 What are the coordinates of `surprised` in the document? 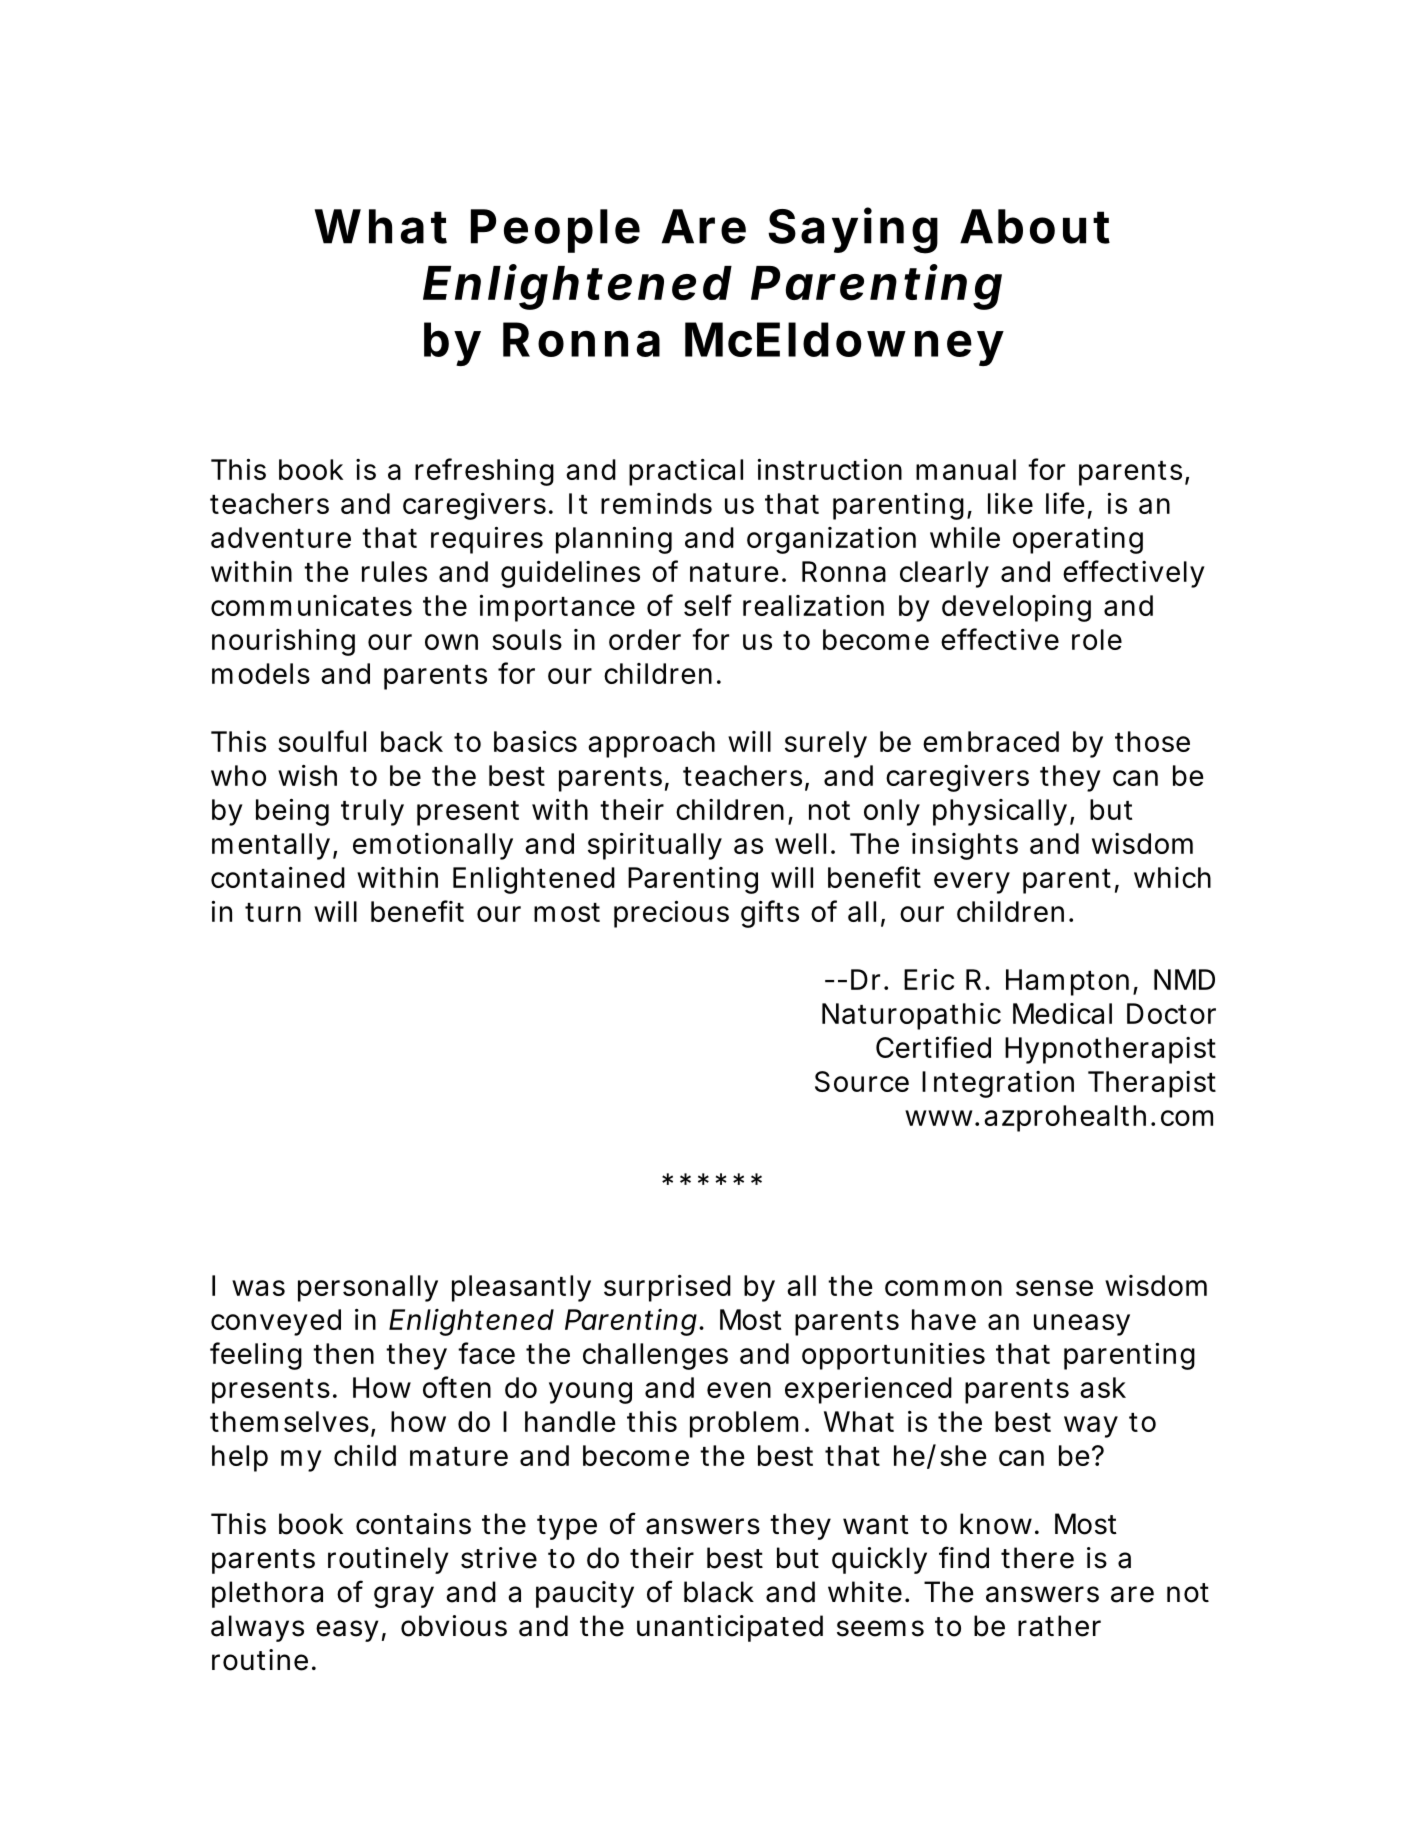 It's located at (667, 1288).
